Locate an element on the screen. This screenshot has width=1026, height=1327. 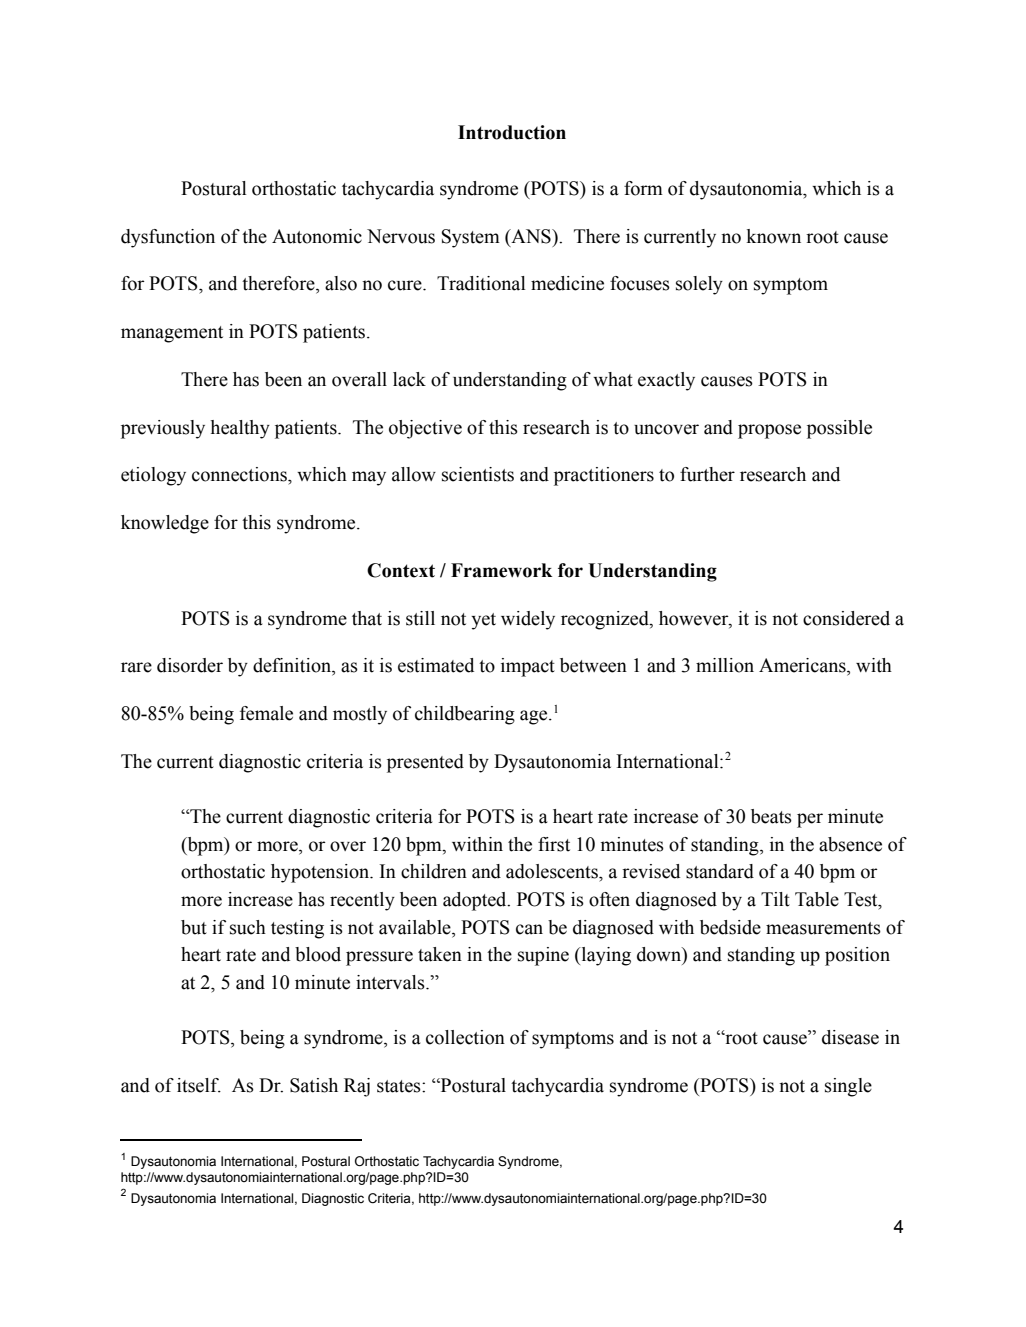
disease is located at coordinates (850, 1037).
